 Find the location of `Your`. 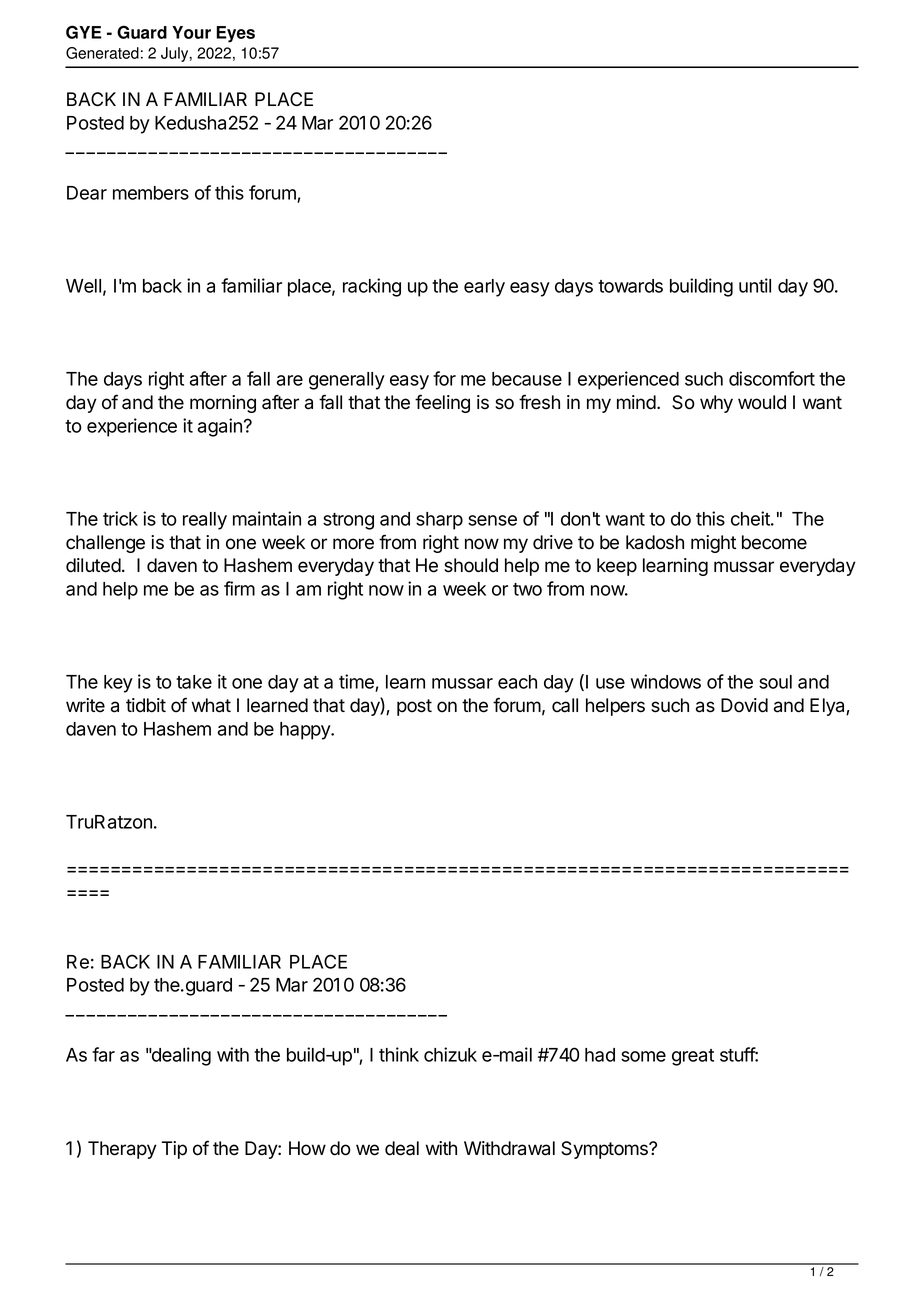

Your is located at coordinates (191, 32).
